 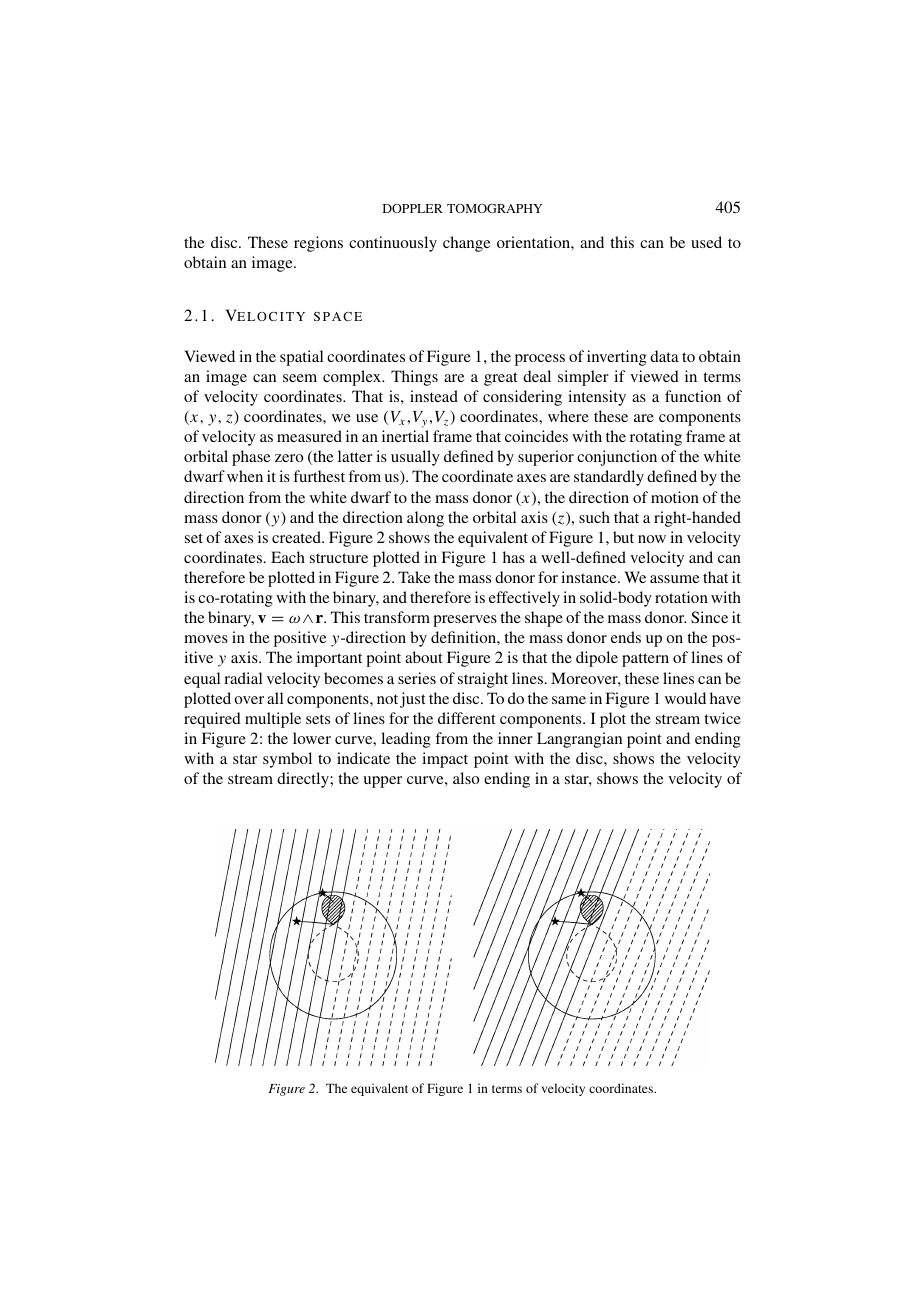 I want to click on when, so click(x=245, y=476).
